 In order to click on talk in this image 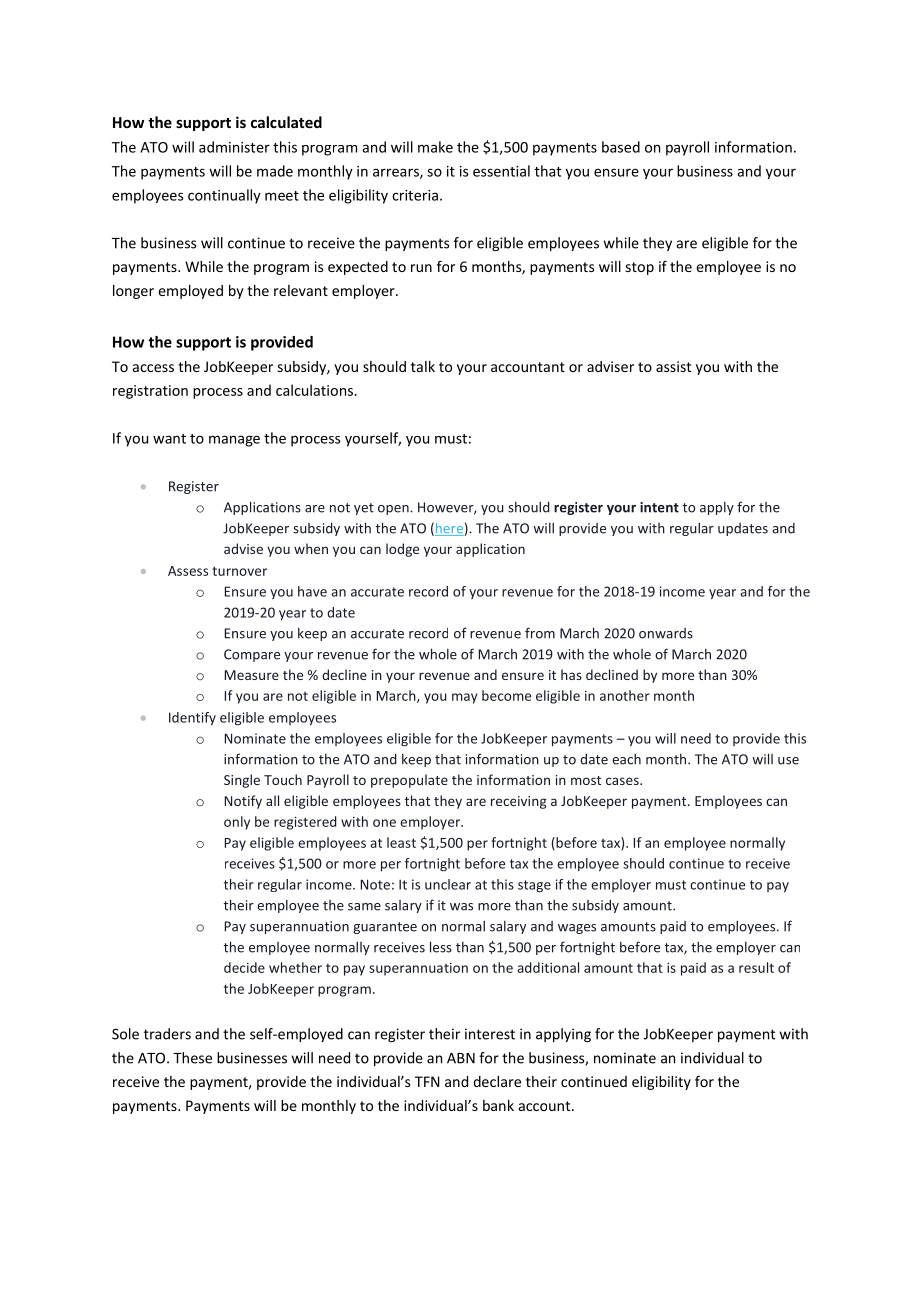, I will do `click(423, 366)`.
